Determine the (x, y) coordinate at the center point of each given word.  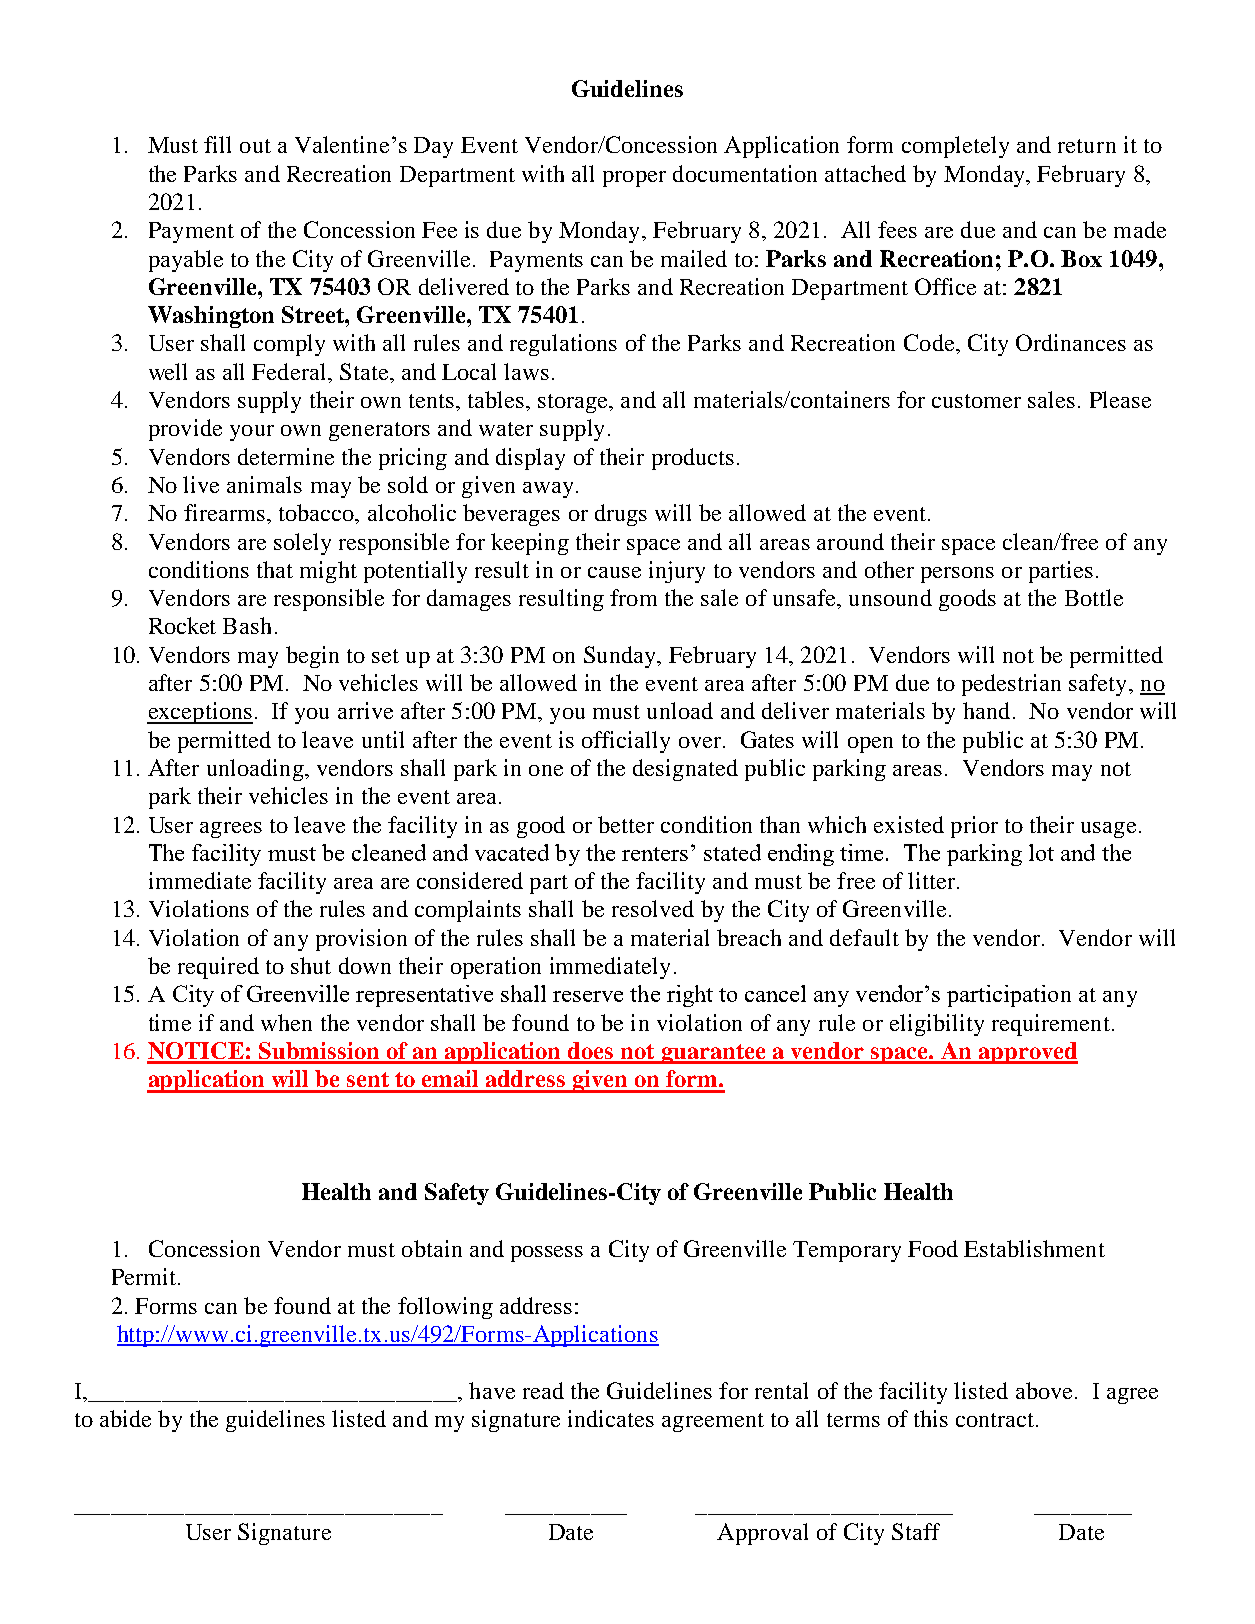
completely (955, 147)
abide (125, 1418)
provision (361, 940)
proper (634, 179)
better (626, 824)
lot (1041, 852)
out (255, 146)
